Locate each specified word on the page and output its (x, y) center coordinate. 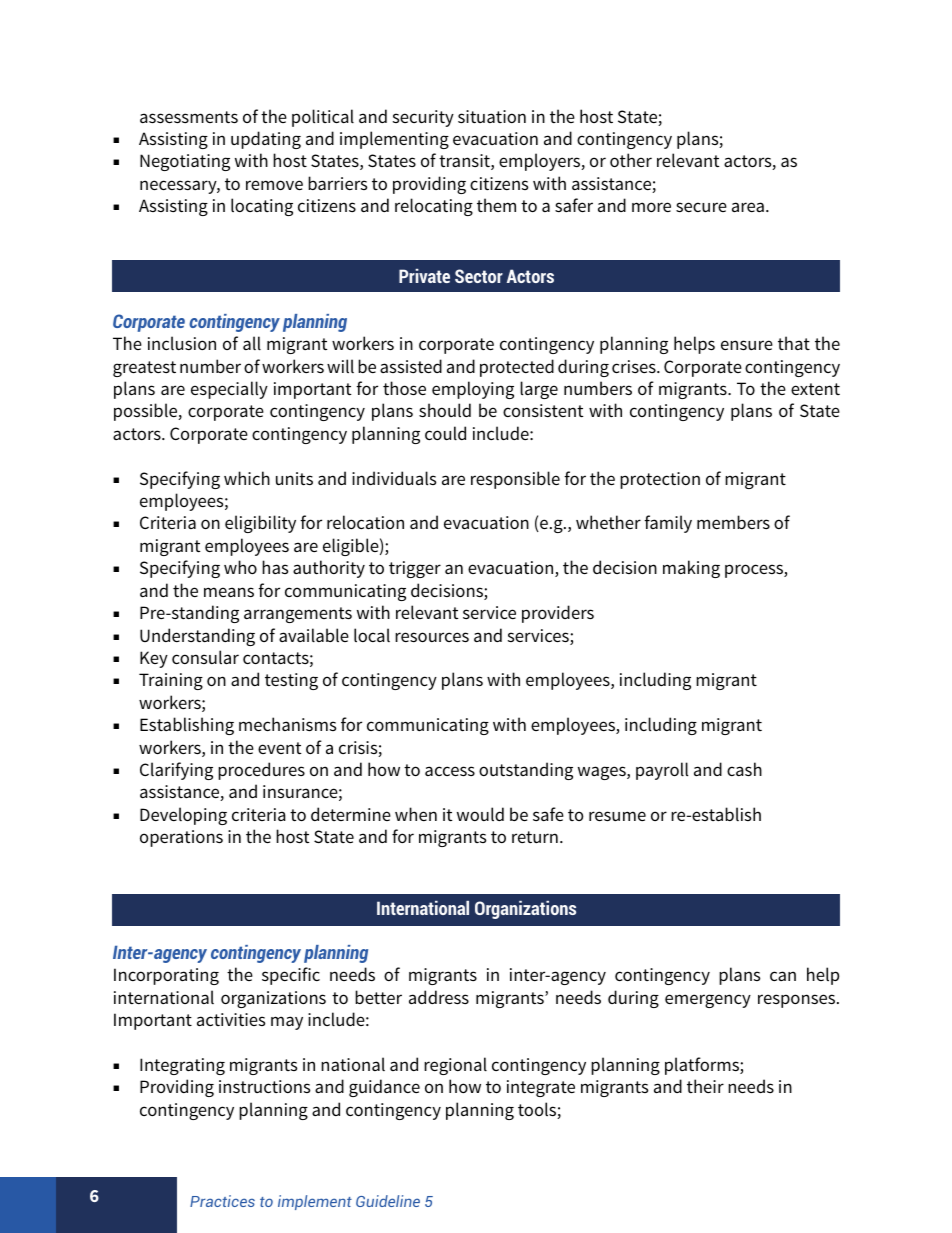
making (691, 569)
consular (205, 657)
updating (266, 140)
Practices (222, 1201)
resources (432, 637)
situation (492, 117)
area (748, 207)
